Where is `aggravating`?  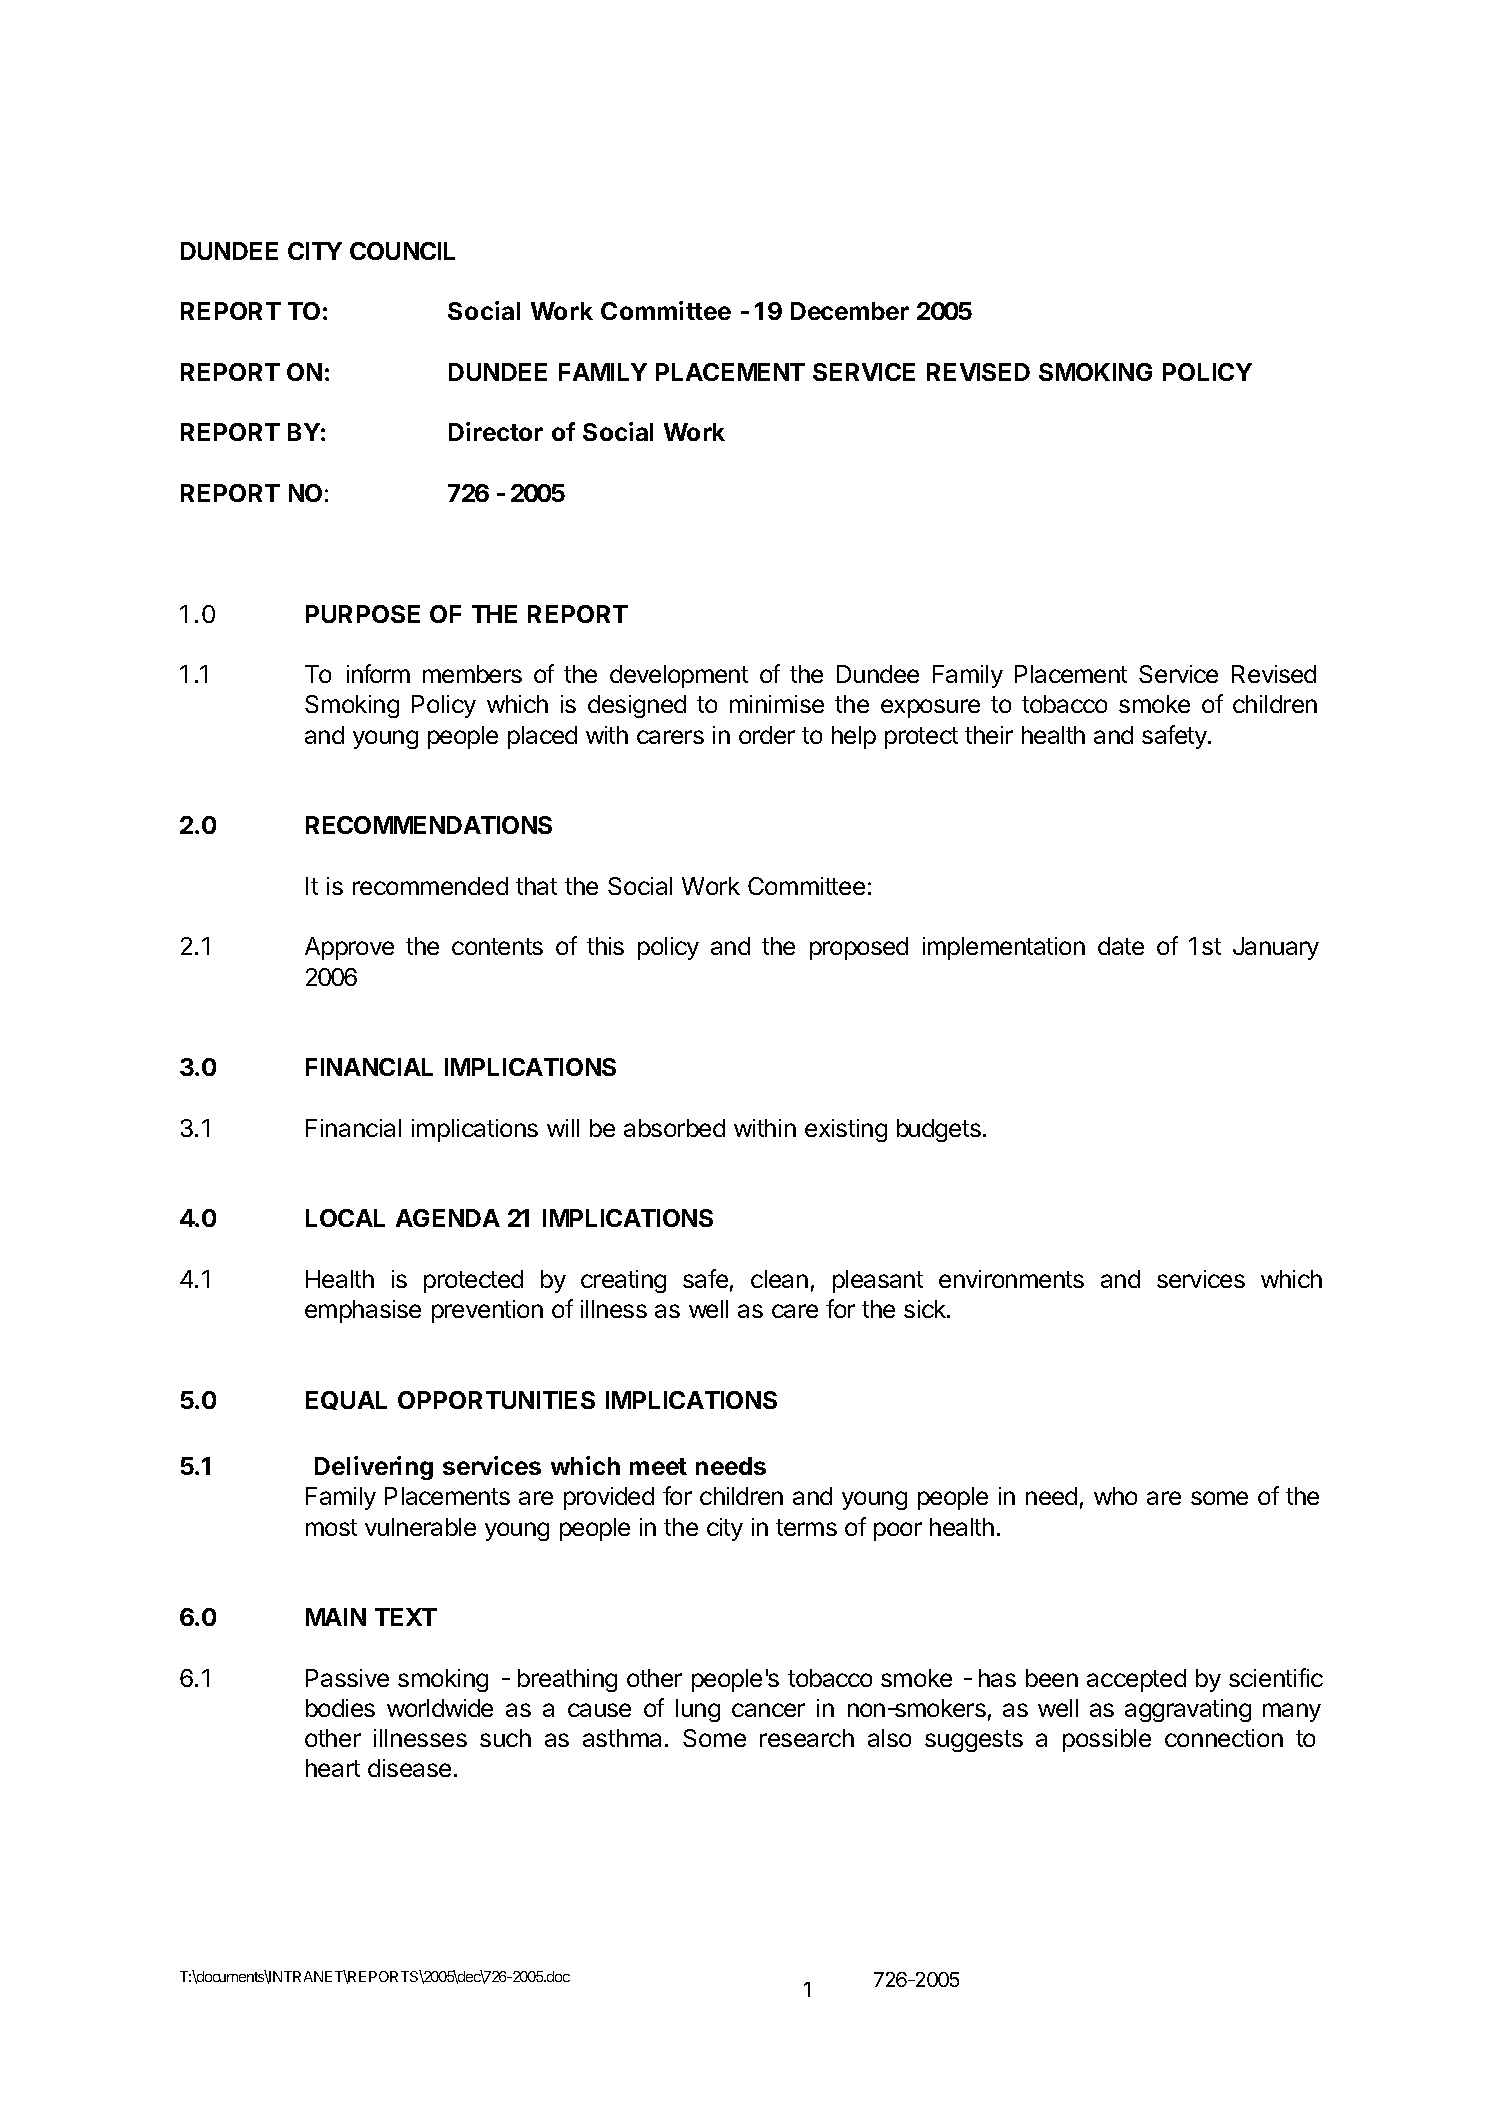
aggravating is located at coordinates (1188, 1710).
